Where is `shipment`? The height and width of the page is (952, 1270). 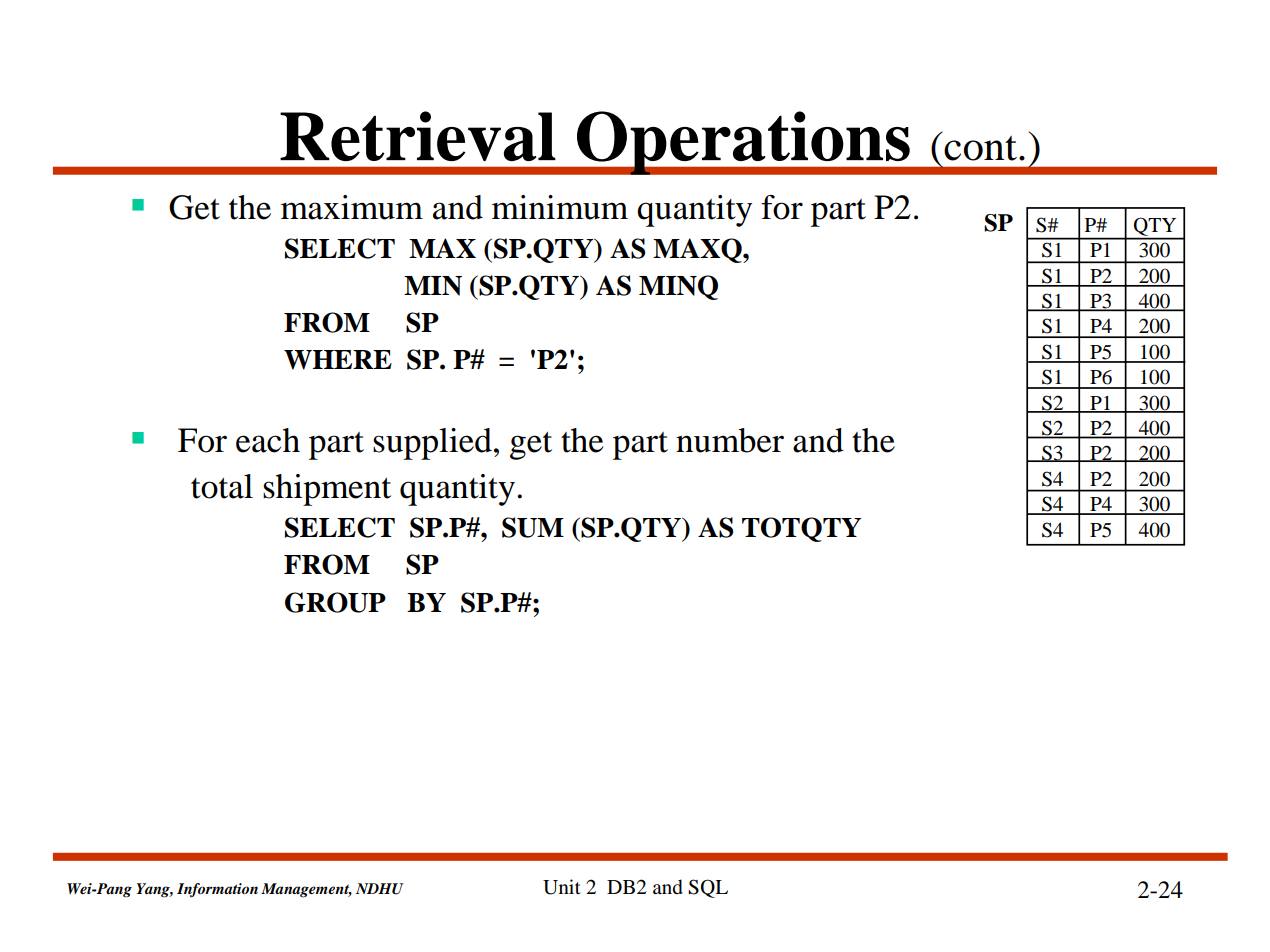
shipment is located at coordinates (327, 490).
